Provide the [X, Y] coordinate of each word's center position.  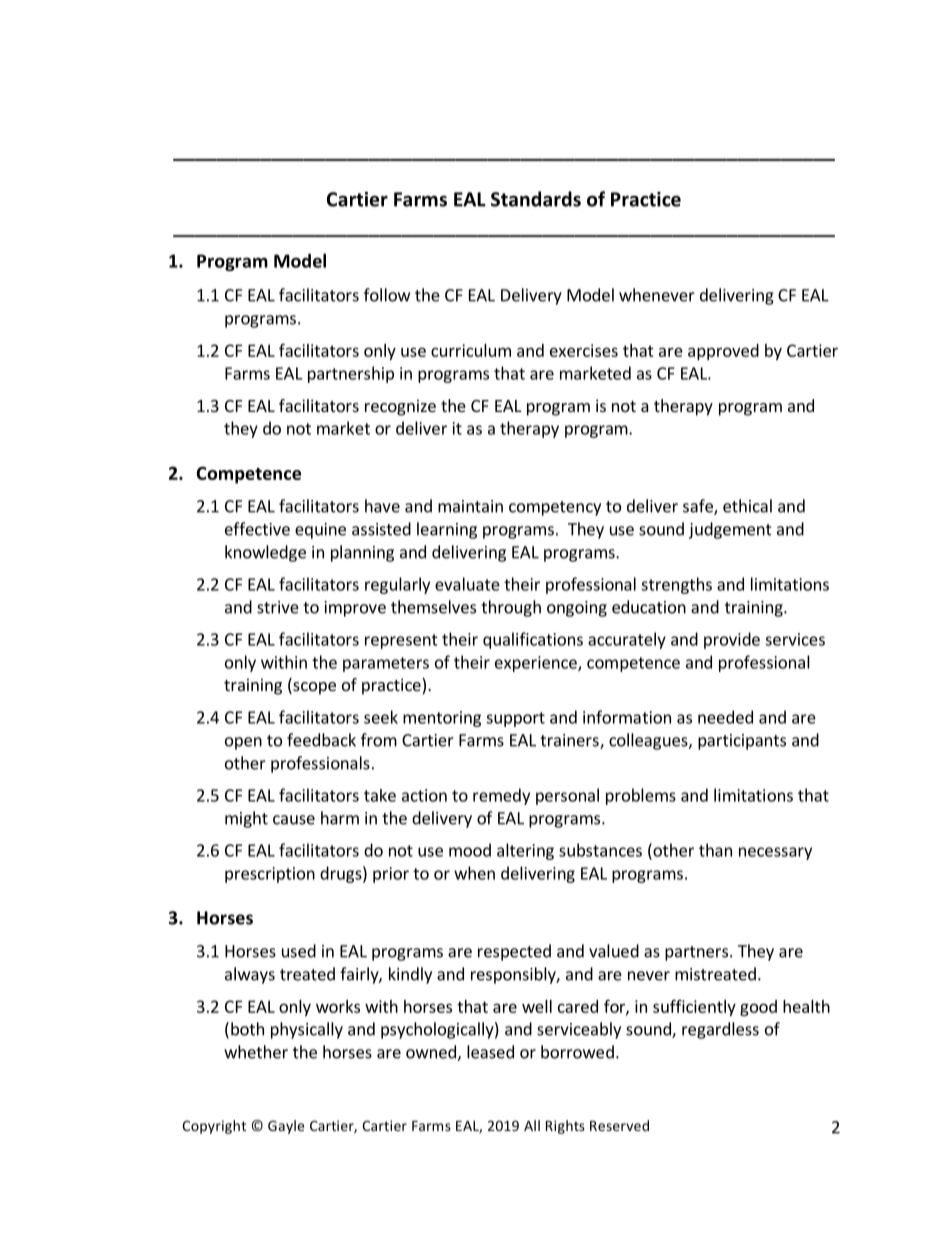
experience [537, 664]
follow [387, 295]
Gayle [286, 1127]
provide [732, 640]
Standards [536, 199]
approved [723, 352]
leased [490, 1052]
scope [313, 688]
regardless [720, 1030]
